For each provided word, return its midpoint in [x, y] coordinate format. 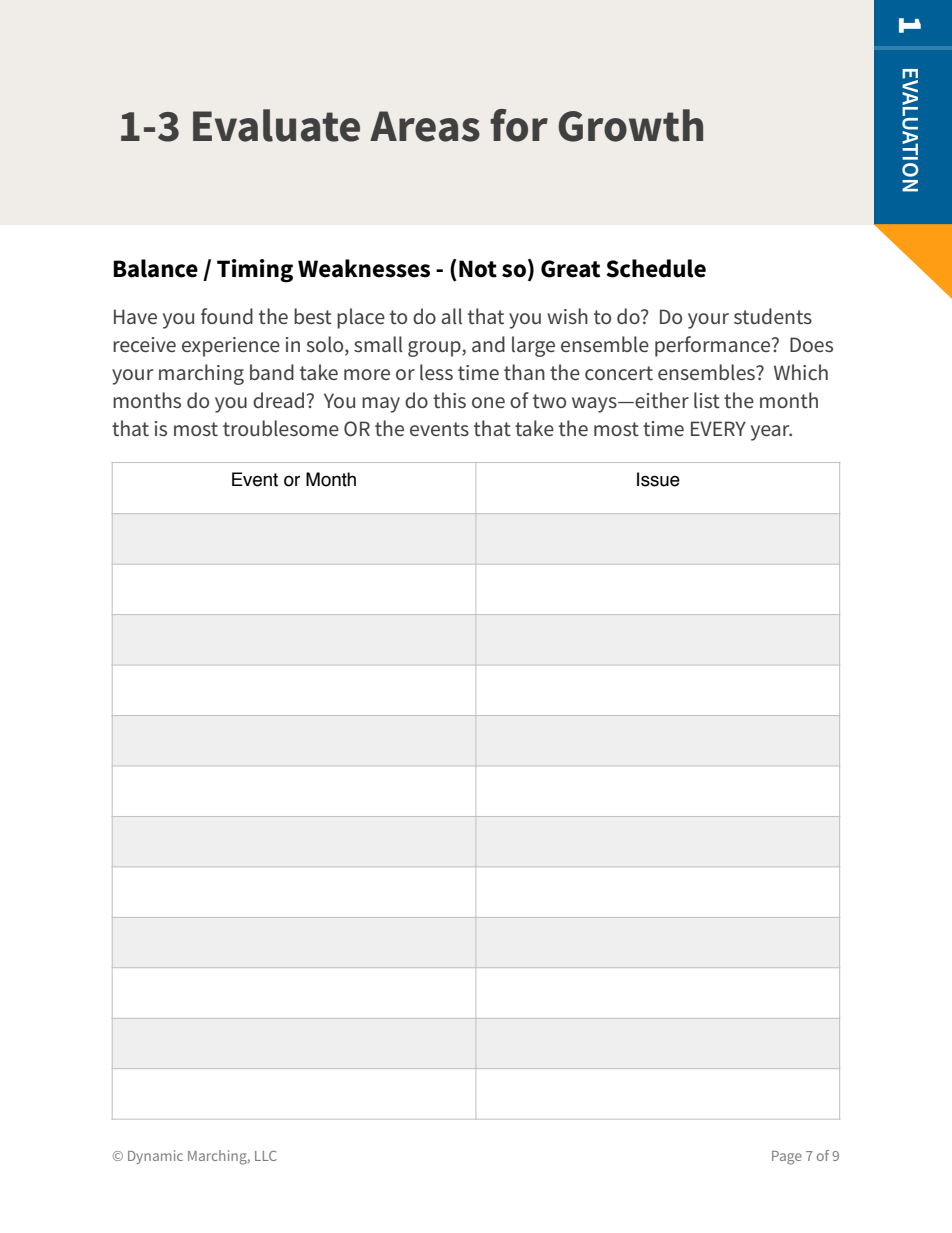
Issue [658, 479]
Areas [425, 126]
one [488, 402]
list [707, 400]
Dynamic [155, 1157]
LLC [266, 1156]
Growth [630, 125]
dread [278, 400]
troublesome [281, 428]
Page [787, 1158]
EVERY [718, 428]
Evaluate [276, 125]
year [771, 433]
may [381, 405]
